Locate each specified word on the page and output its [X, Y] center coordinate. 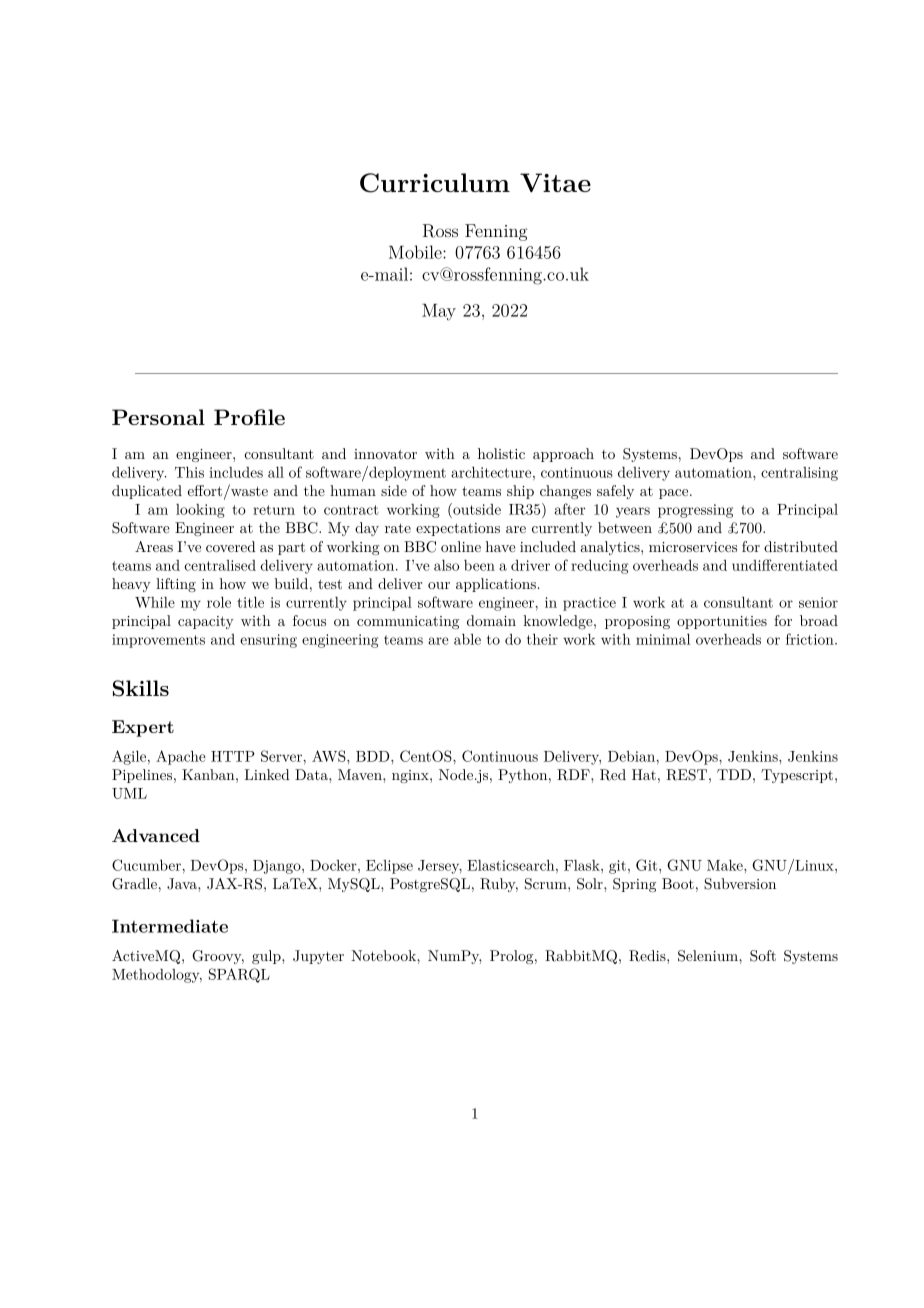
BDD [374, 756]
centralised [220, 565]
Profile [249, 417]
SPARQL [239, 975]
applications [496, 585]
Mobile [416, 252]
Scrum [547, 884]
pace [675, 494]
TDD [734, 774]
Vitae [555, 183]
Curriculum [435, 183]
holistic [501, 453]
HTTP [233, 756]
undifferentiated [785, 565]
